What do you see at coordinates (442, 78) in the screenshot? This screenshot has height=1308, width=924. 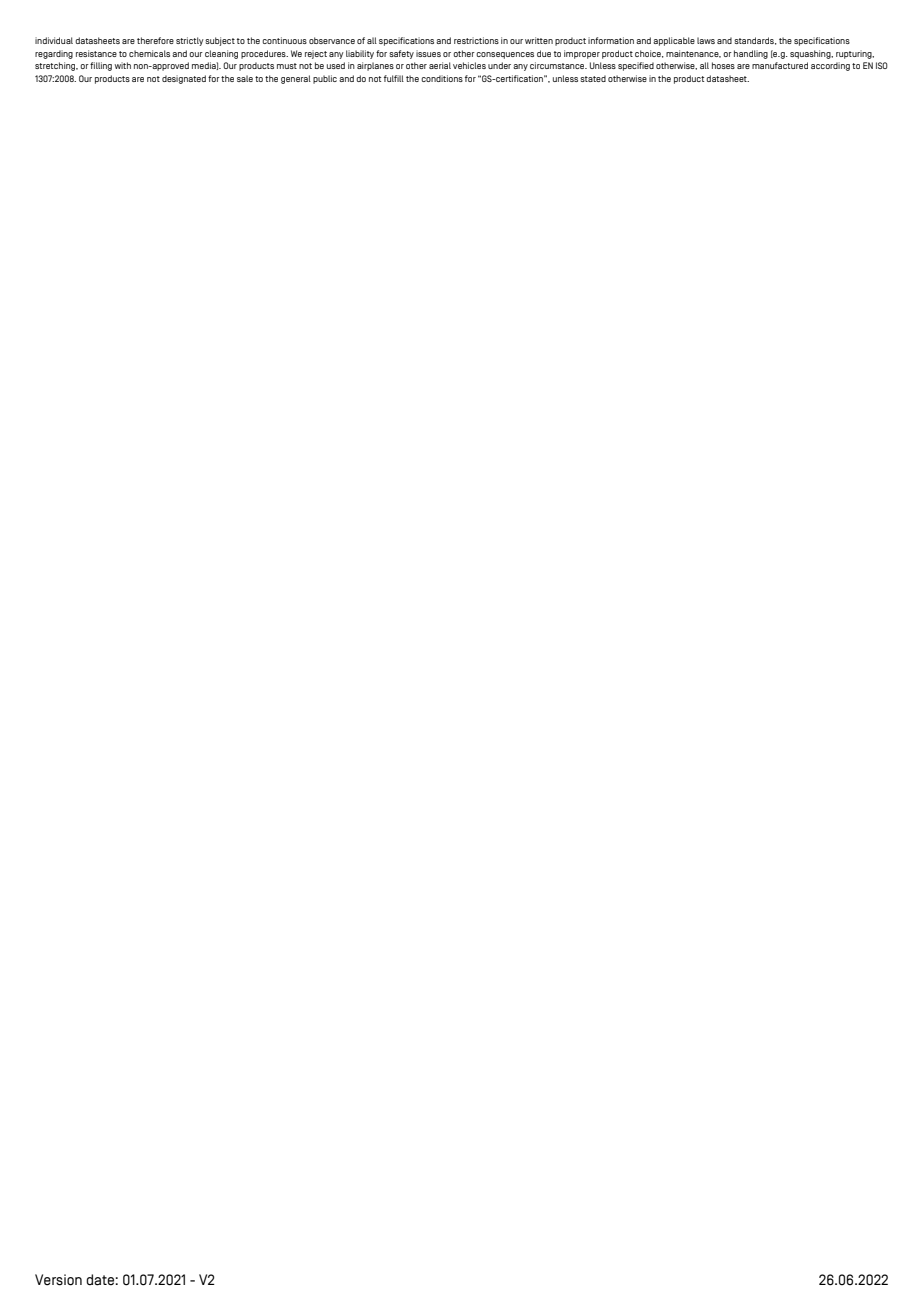 I see `conditions` at bounding box center [442, 78].
